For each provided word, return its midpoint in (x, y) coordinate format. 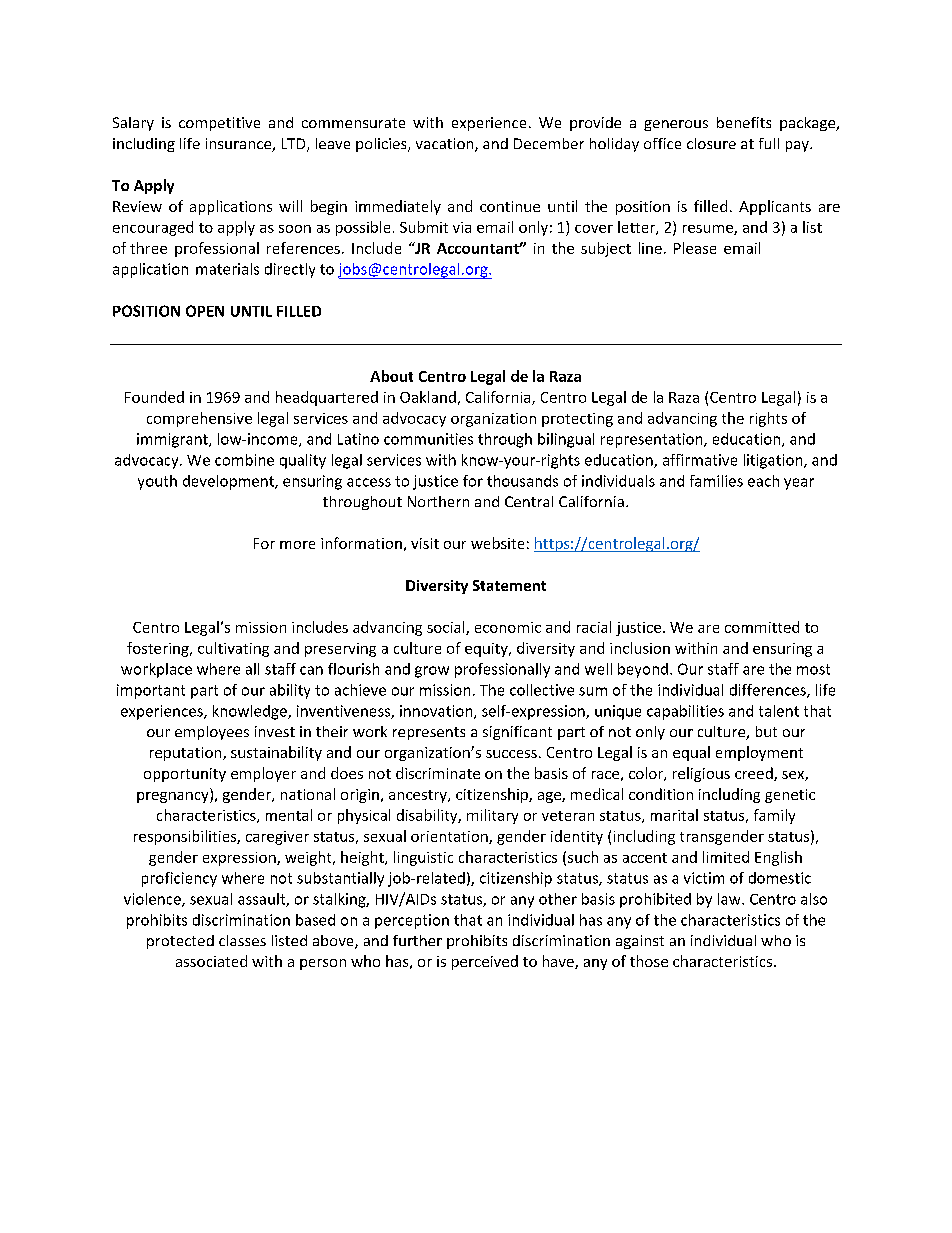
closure (711, 143)
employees (212, 733)
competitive (219, 124)
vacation (446, 145)
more (297, 545)
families (716, 481)
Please (695, 248)
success (511, 754)
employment (759, 753)
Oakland (428, 397)
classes (242, 940)
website (497, 543)
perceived (485, 962)
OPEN (205, 311)
